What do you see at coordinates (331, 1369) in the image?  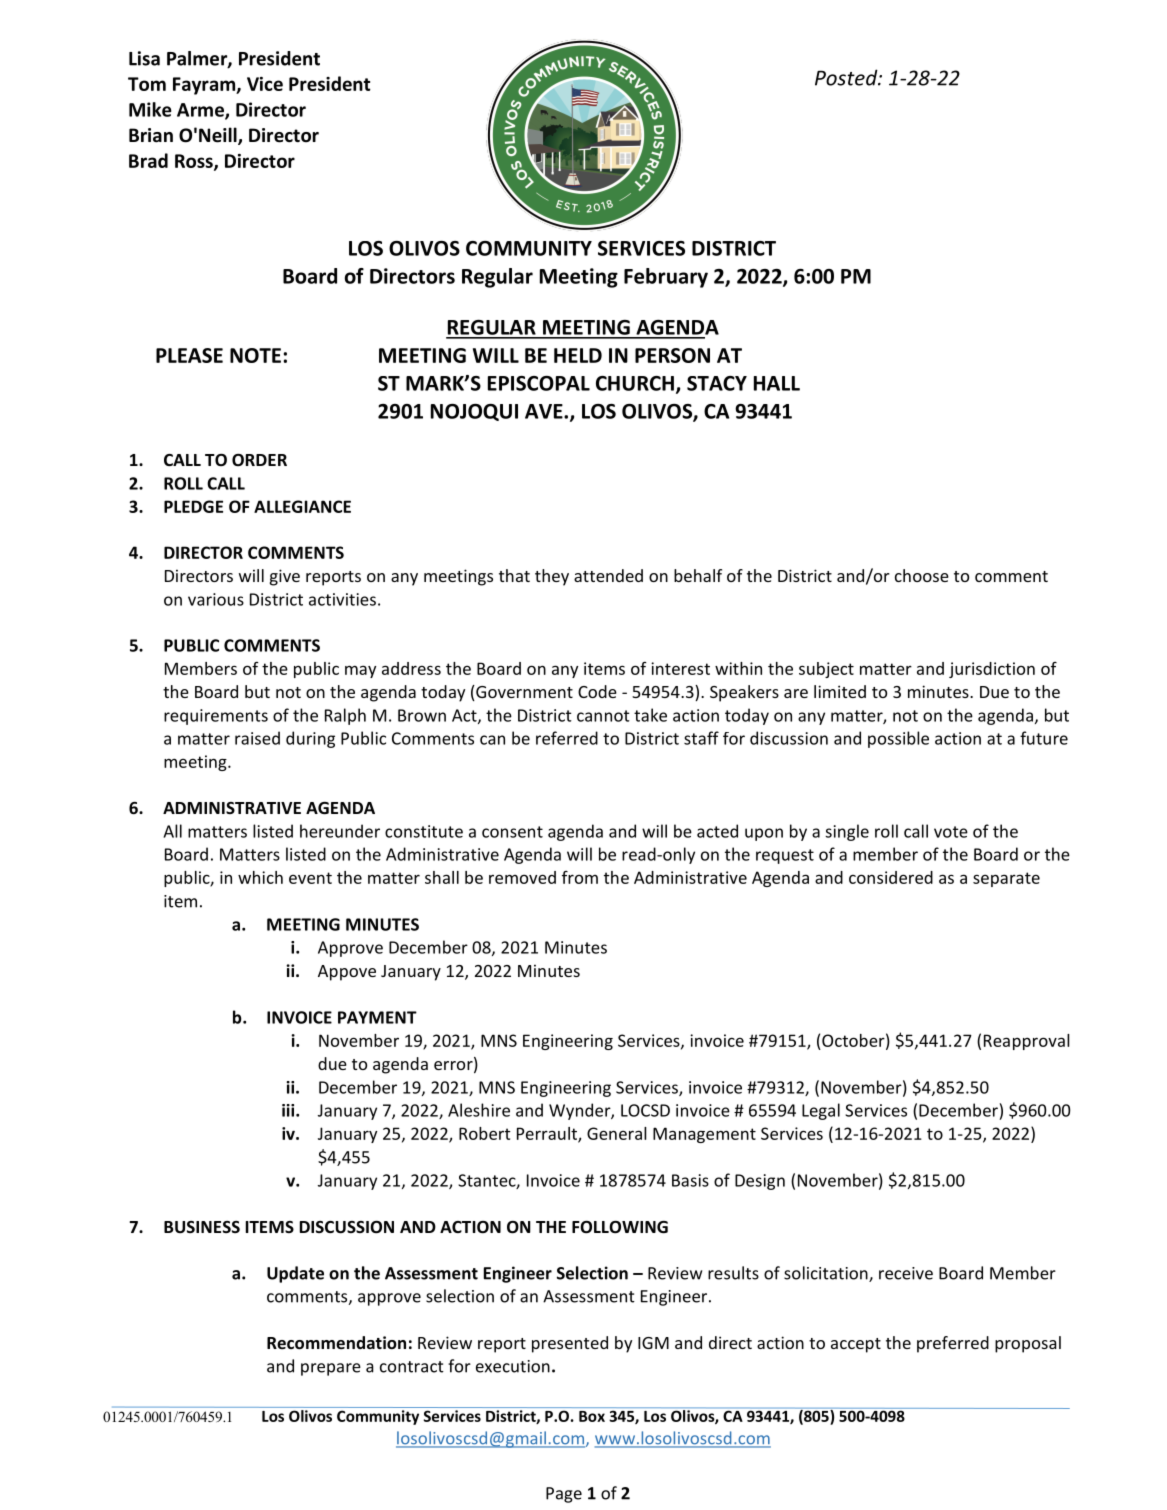 I see `prepare` at bounding box center [331, 1369].
